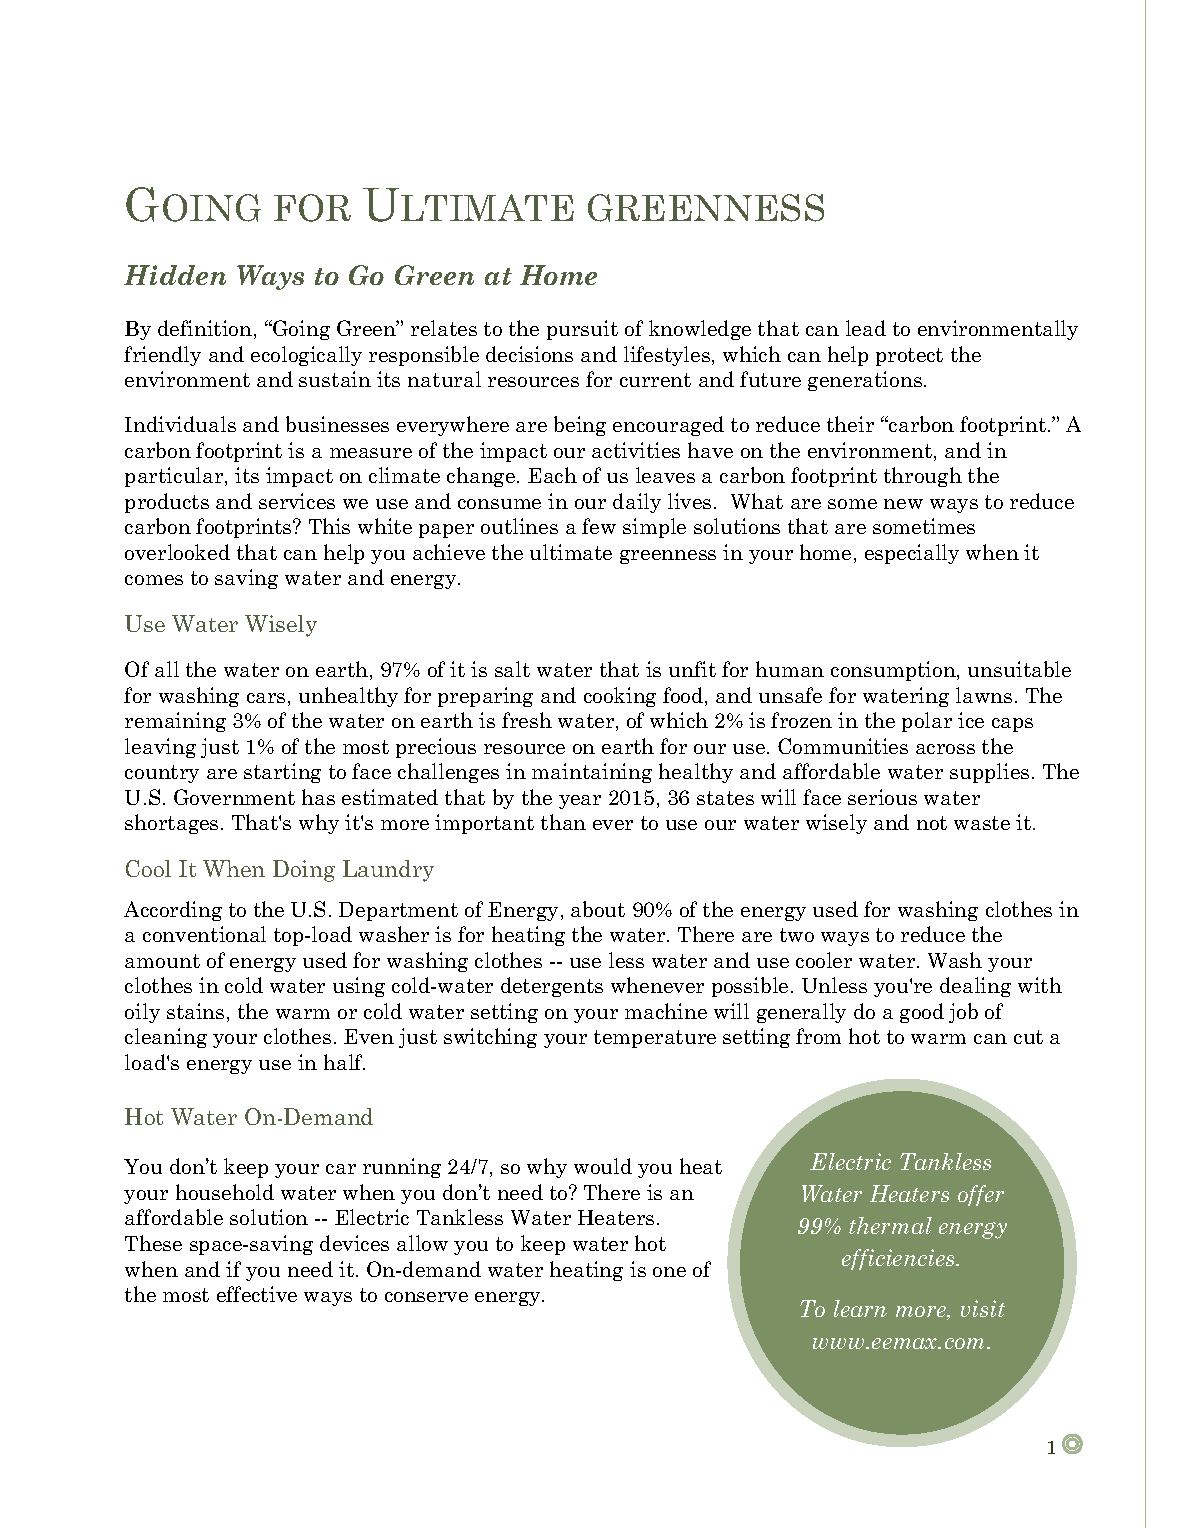  What do you see at coordinates (257, 1294) in the page?
I see `effective` at bounding box center [257, 1294].
